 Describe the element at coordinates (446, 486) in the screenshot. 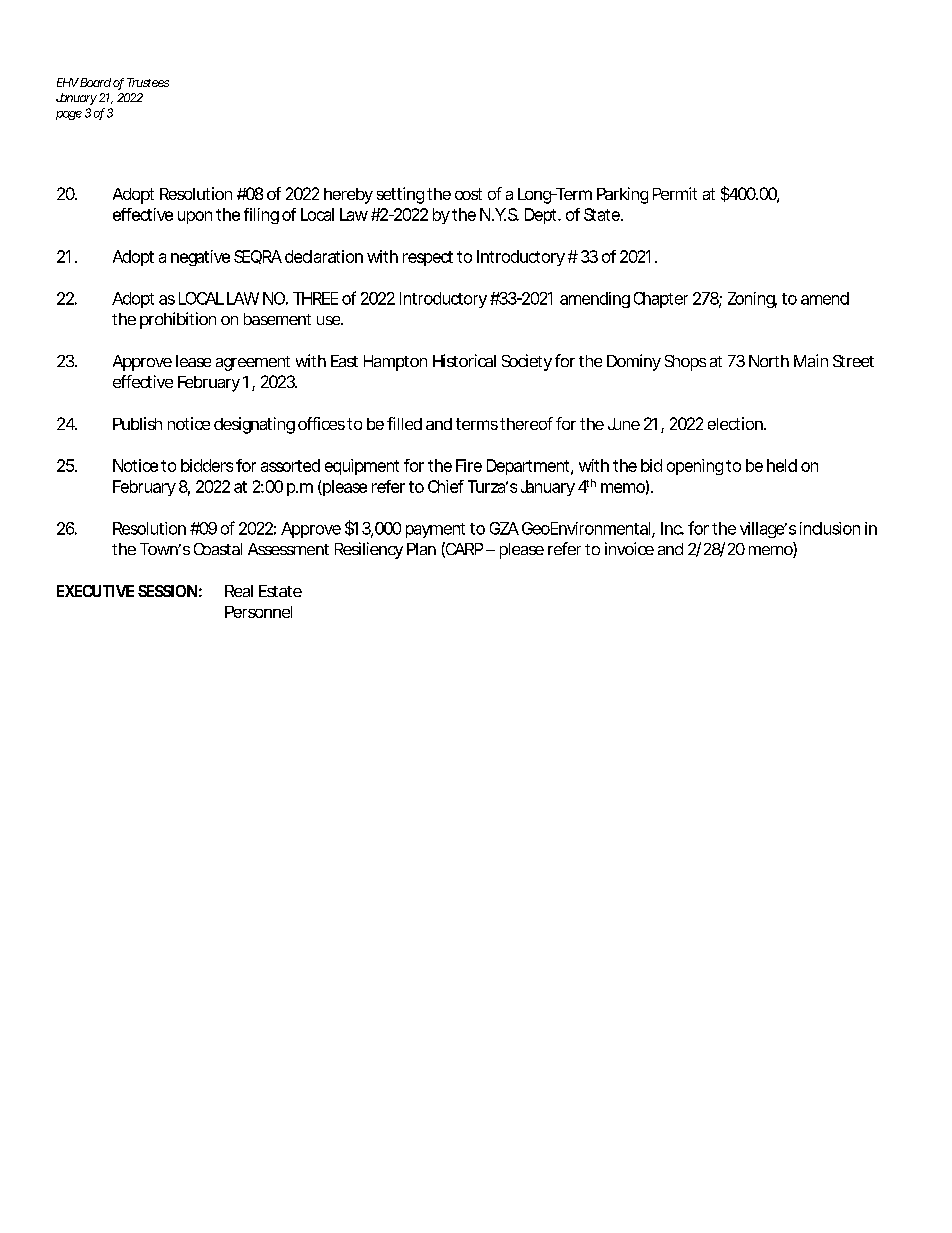

I see `Chief` at that location.
